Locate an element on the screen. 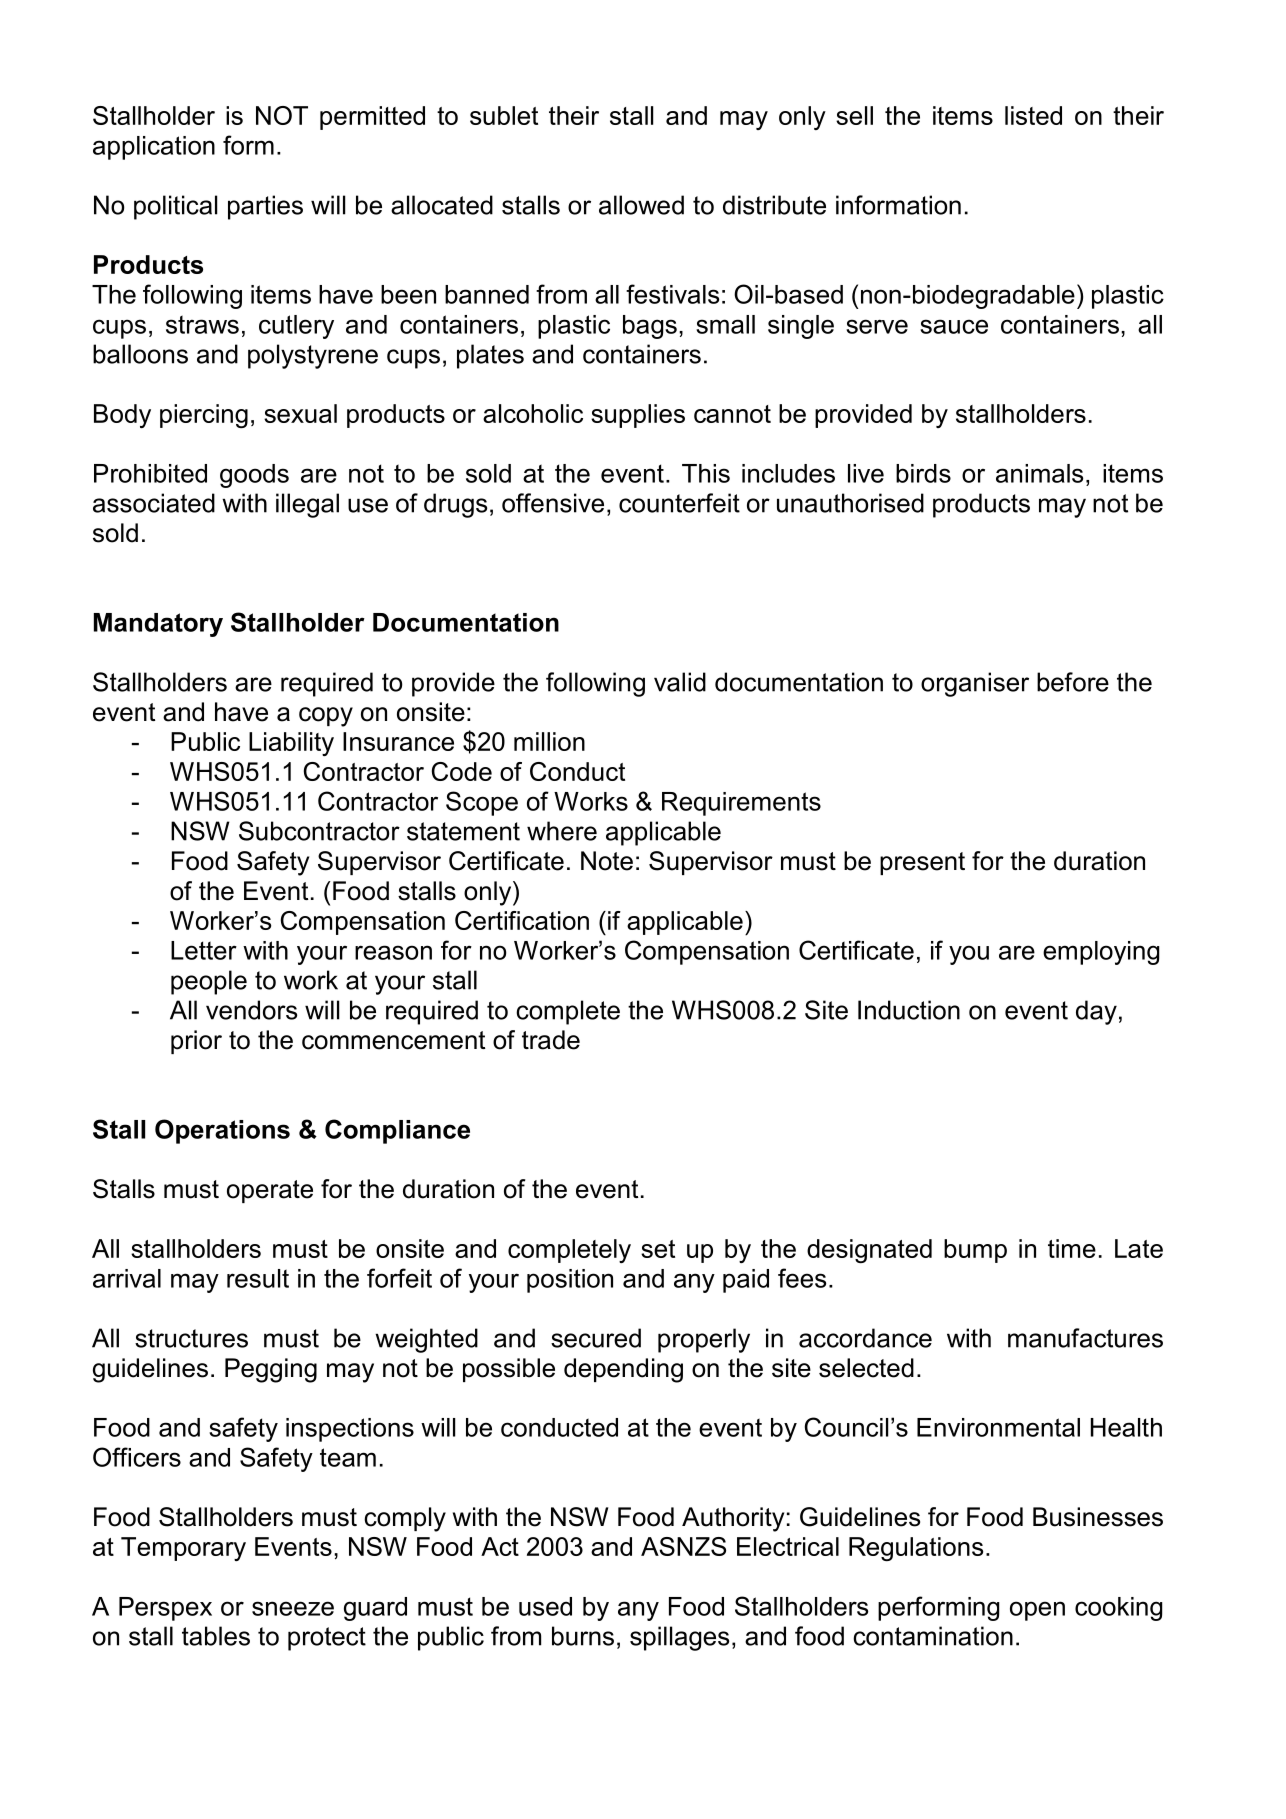  sneeze is located at coordinates (293, 1608).
